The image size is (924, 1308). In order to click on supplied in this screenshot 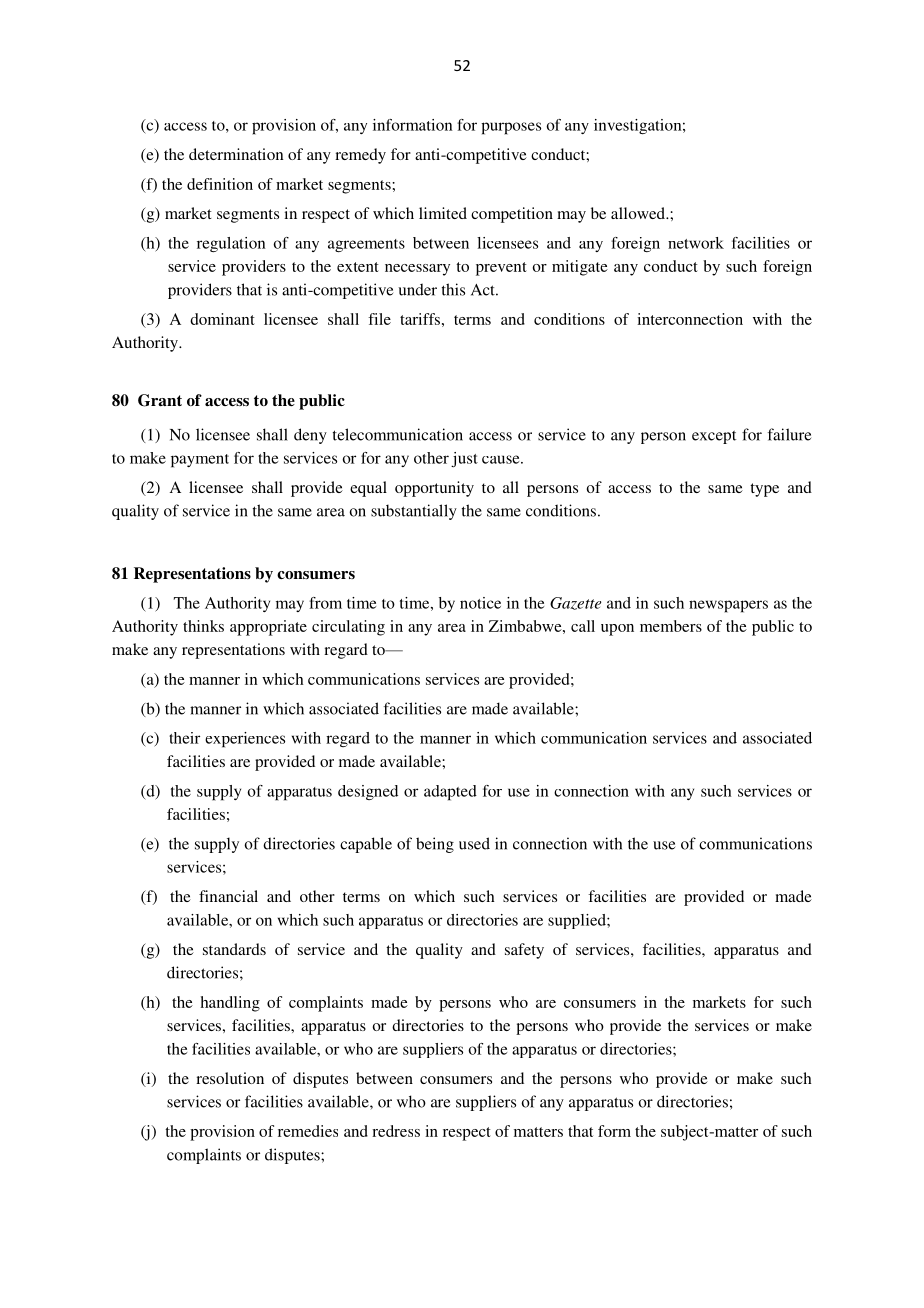, I will do `click(578, 921)`.
